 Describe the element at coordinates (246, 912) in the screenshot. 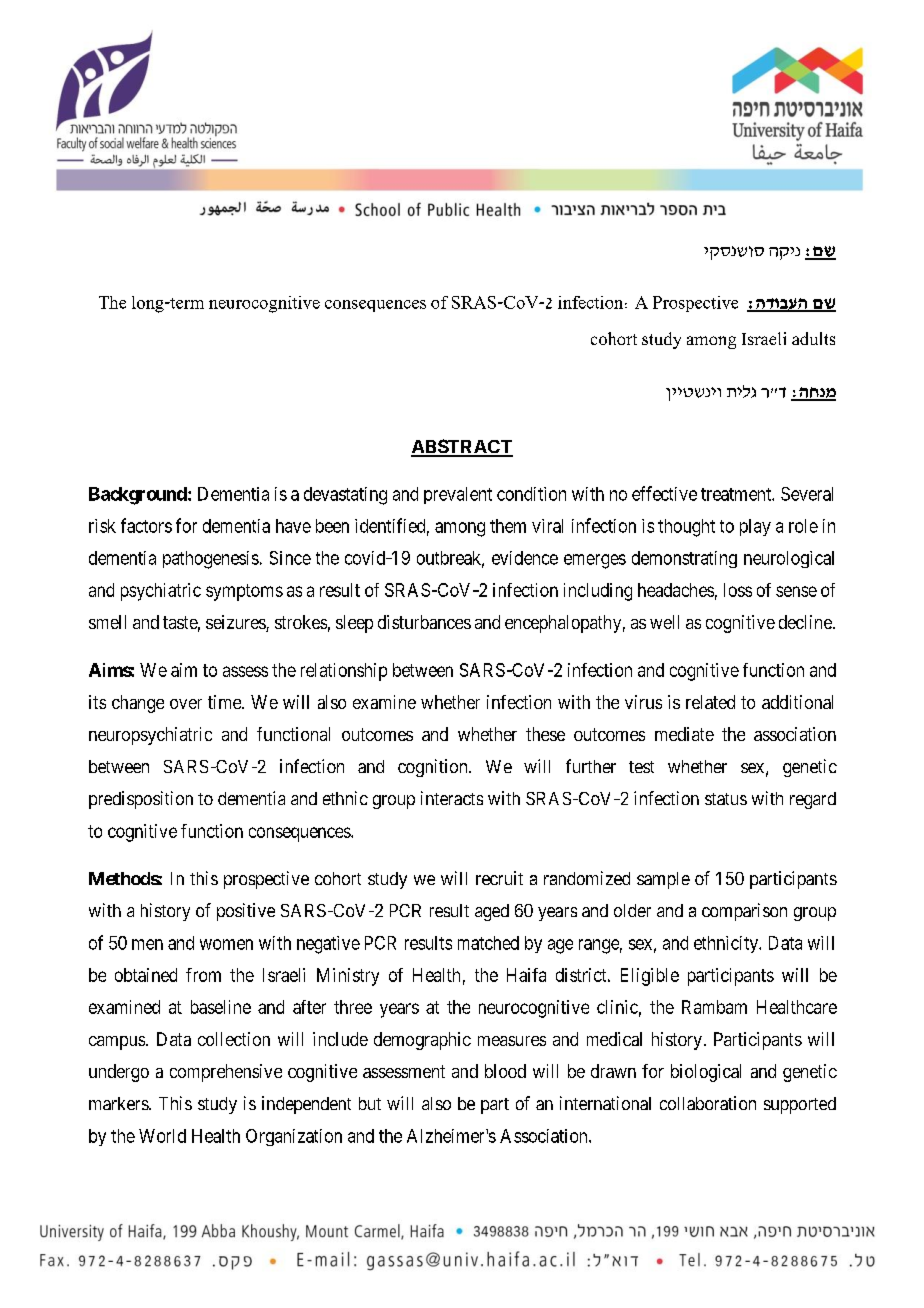

I see `positive` at that location.
